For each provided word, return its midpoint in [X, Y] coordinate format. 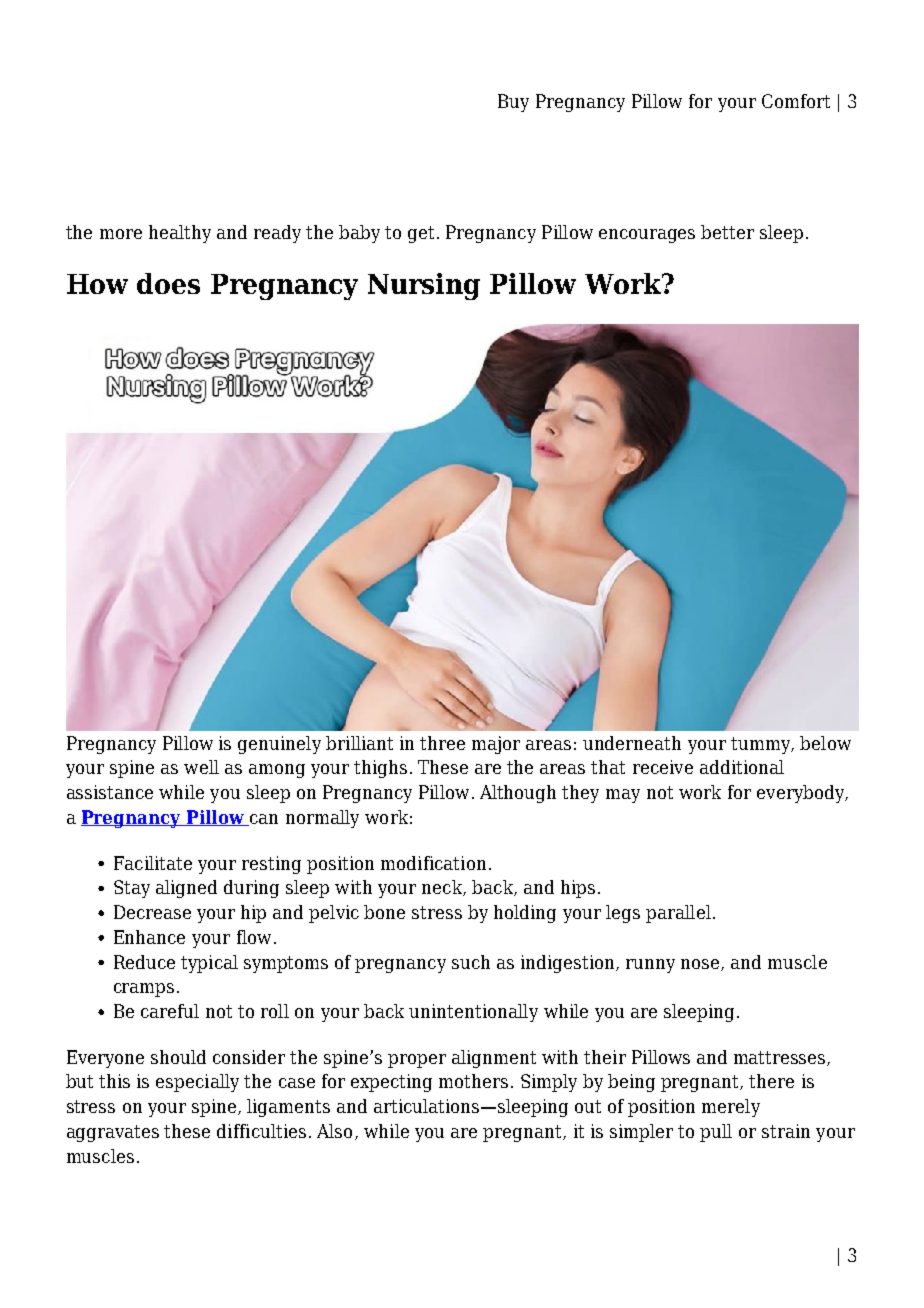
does [168, 283]
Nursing [424, 286]
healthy [180, 234]
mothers [473, 1081]
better [727, 232]
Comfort [796, 101]
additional [742, 767]
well [201, 767]
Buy [513, 103]
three [442, 743]
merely [731, 1108]
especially [197, 1083]
